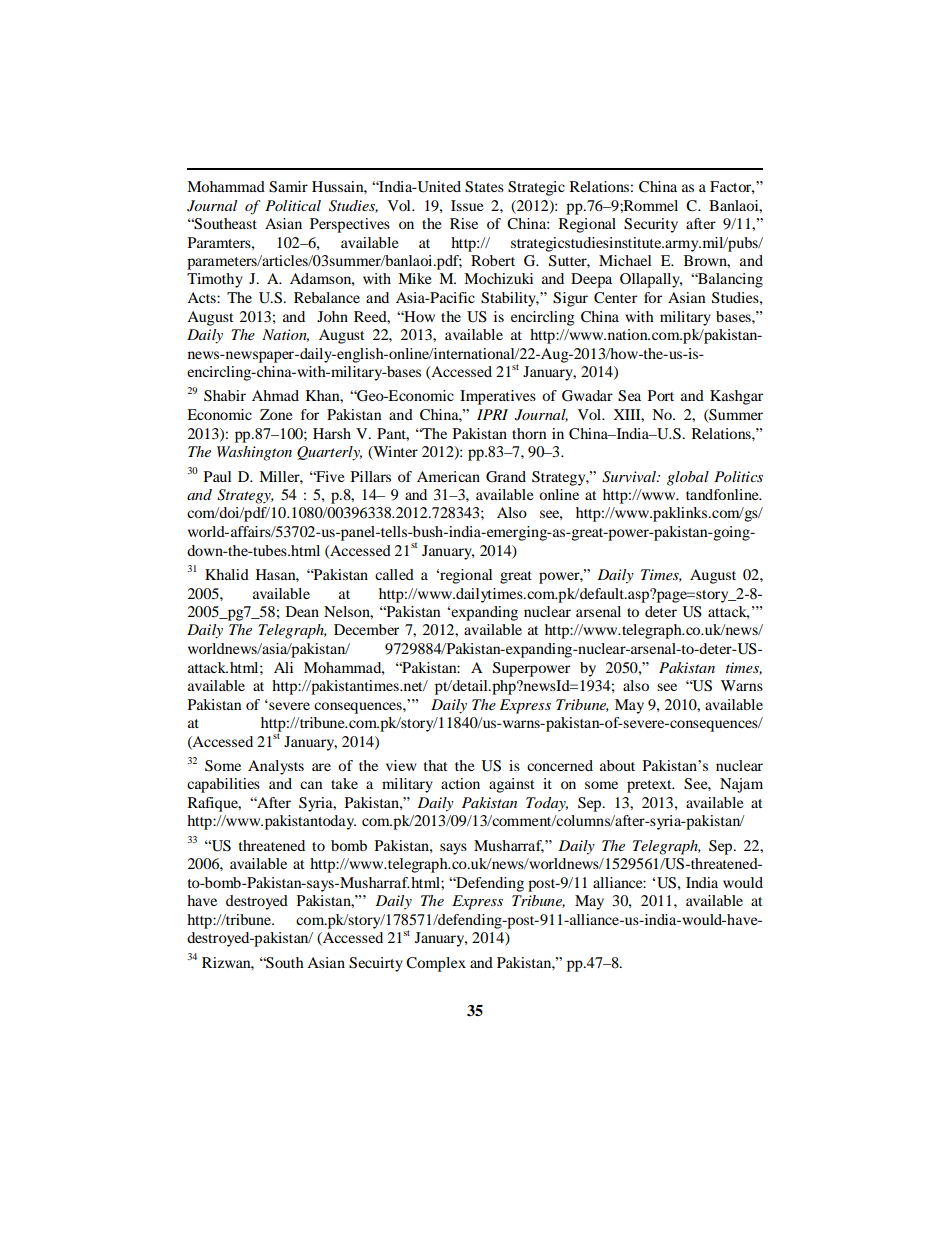 The width and height of the screenshot is (952, 1233). Describe the element at coordinates (435, 765) in the screenshot. I see `that` at that location.
